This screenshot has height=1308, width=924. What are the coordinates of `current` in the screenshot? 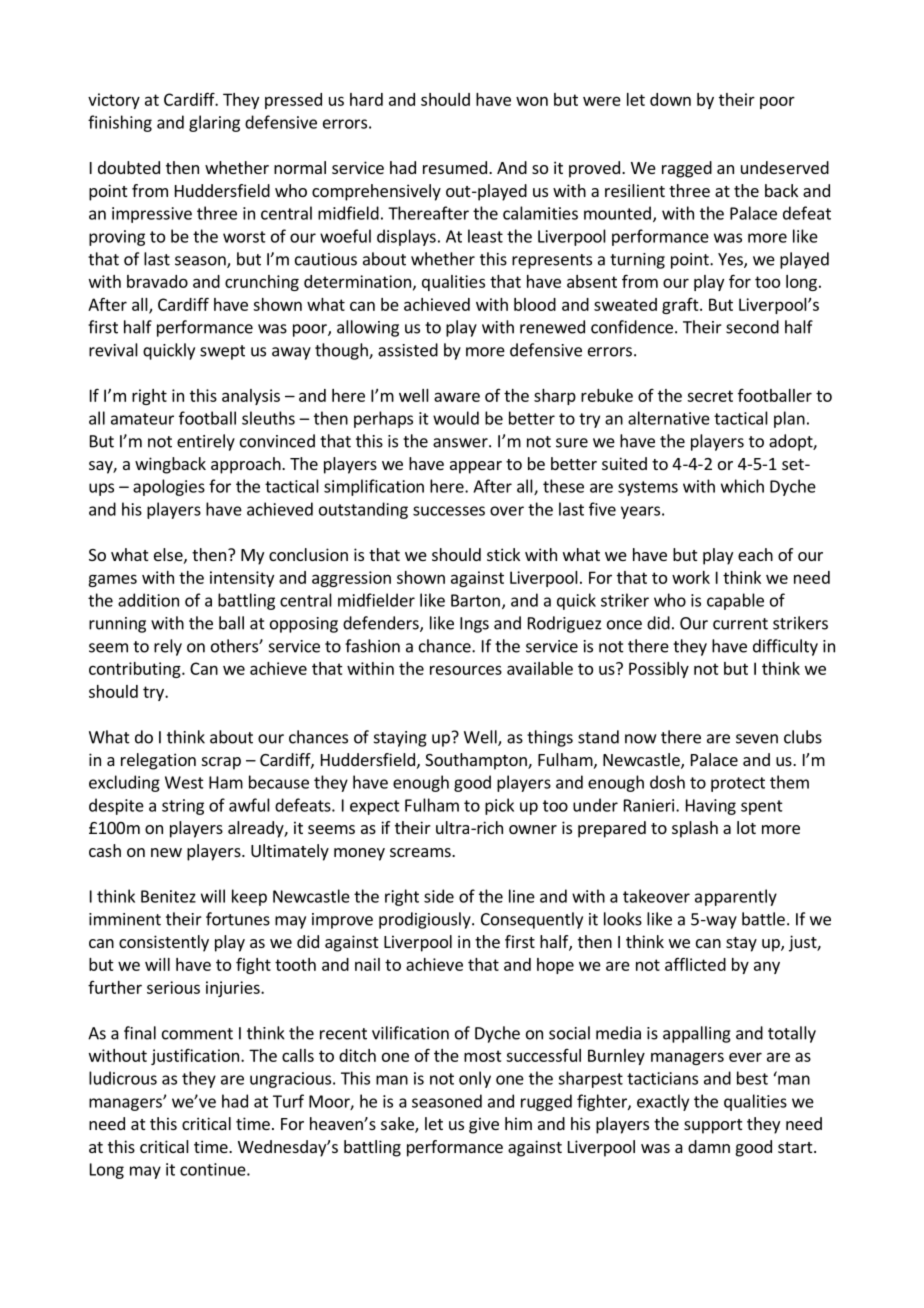 It's located at (740, 624).
